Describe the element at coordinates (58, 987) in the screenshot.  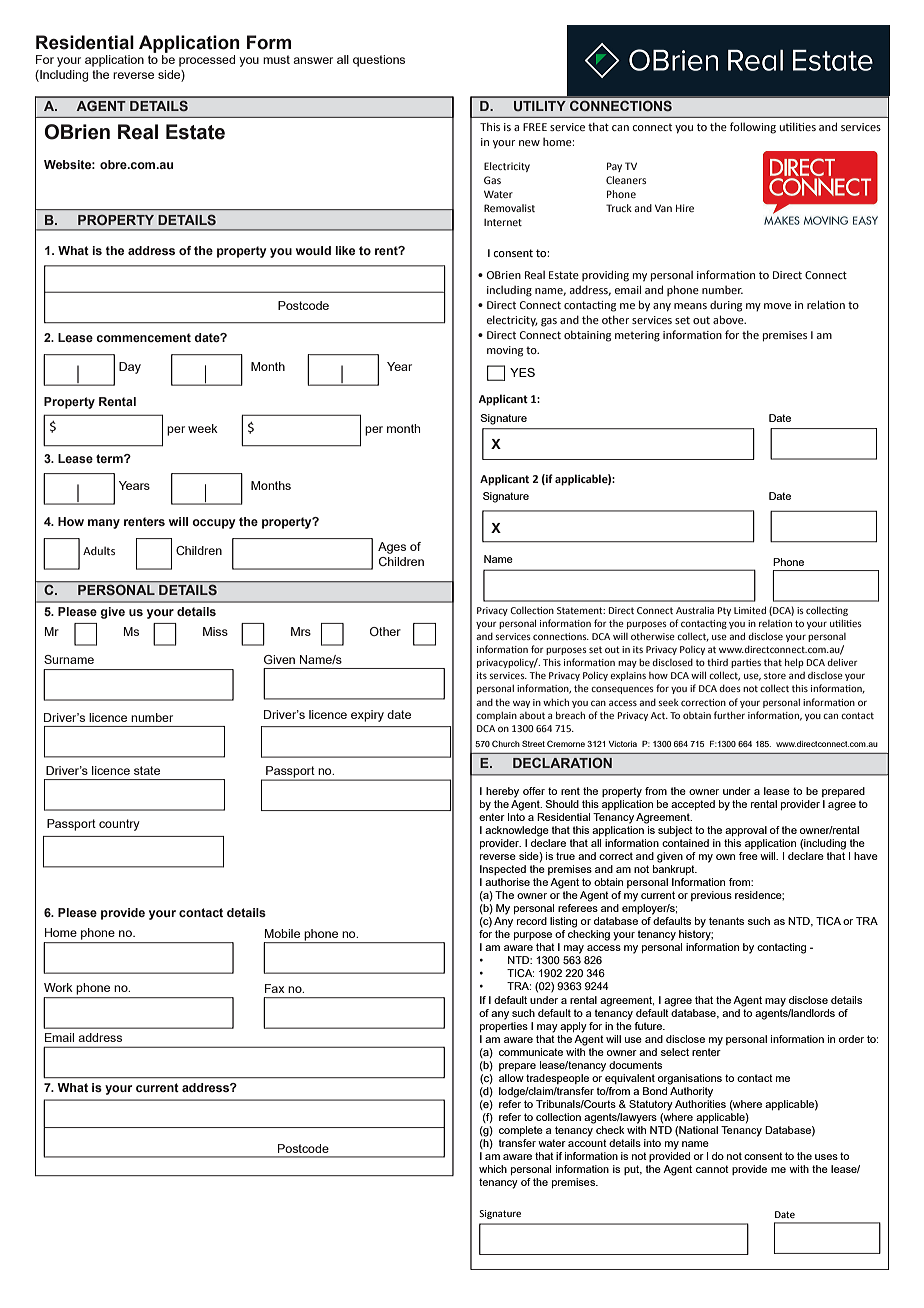
I see `Work` at that location.
